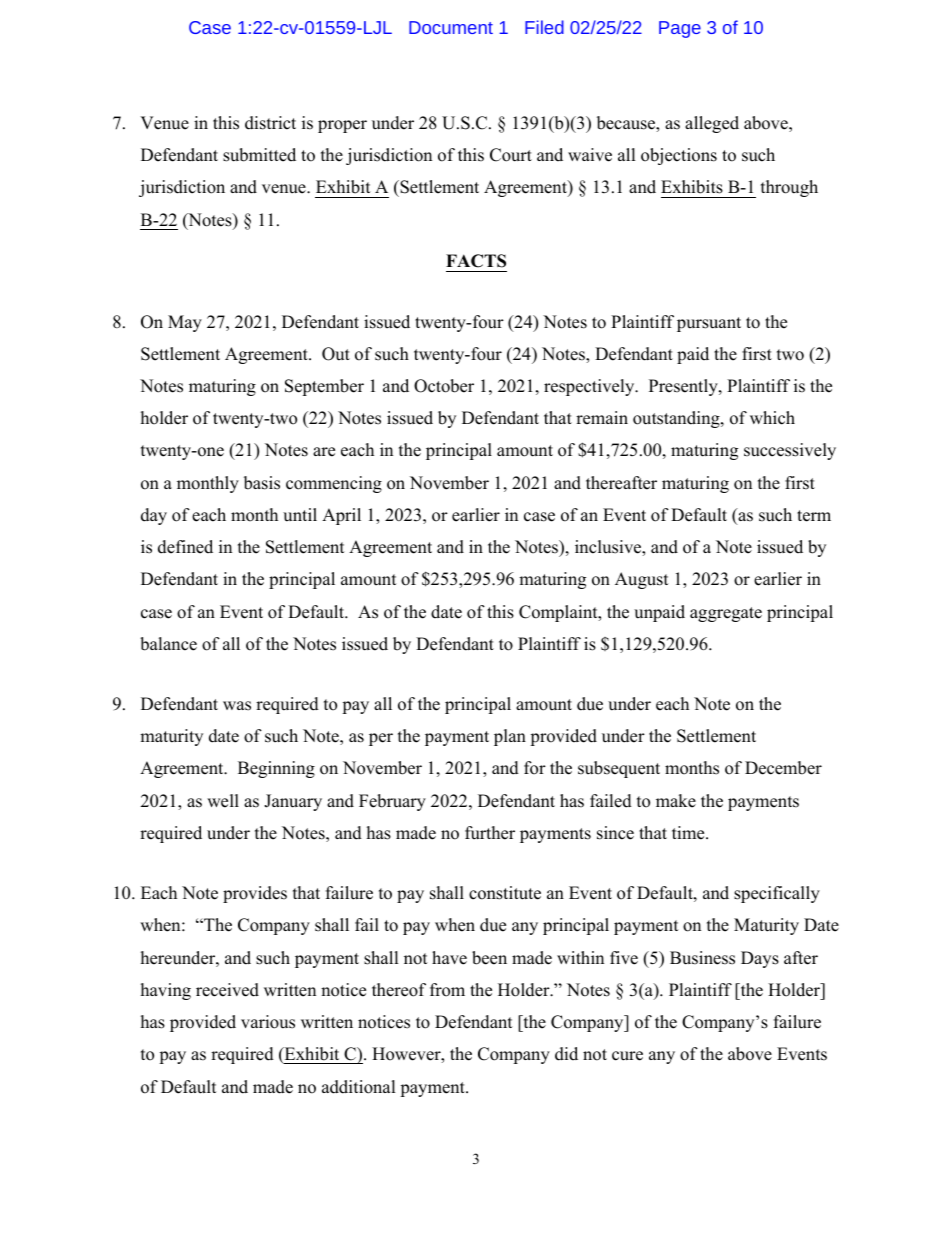  I want to click on aggregate, so click(726, 614).
